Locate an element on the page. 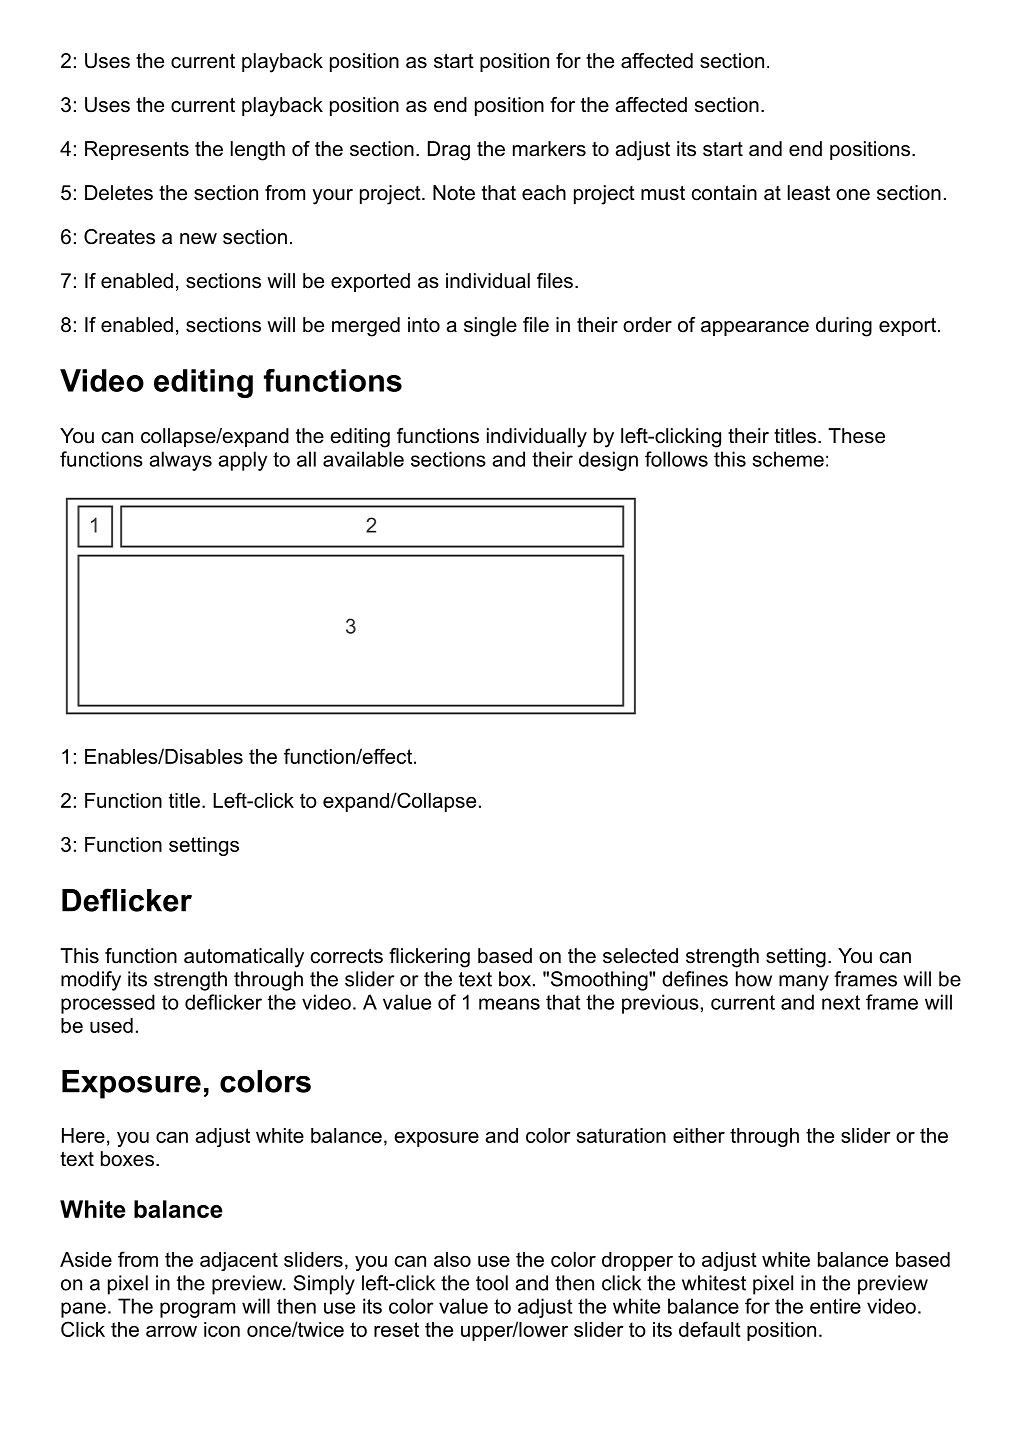  automatically is located at coordinates (244, 958).
